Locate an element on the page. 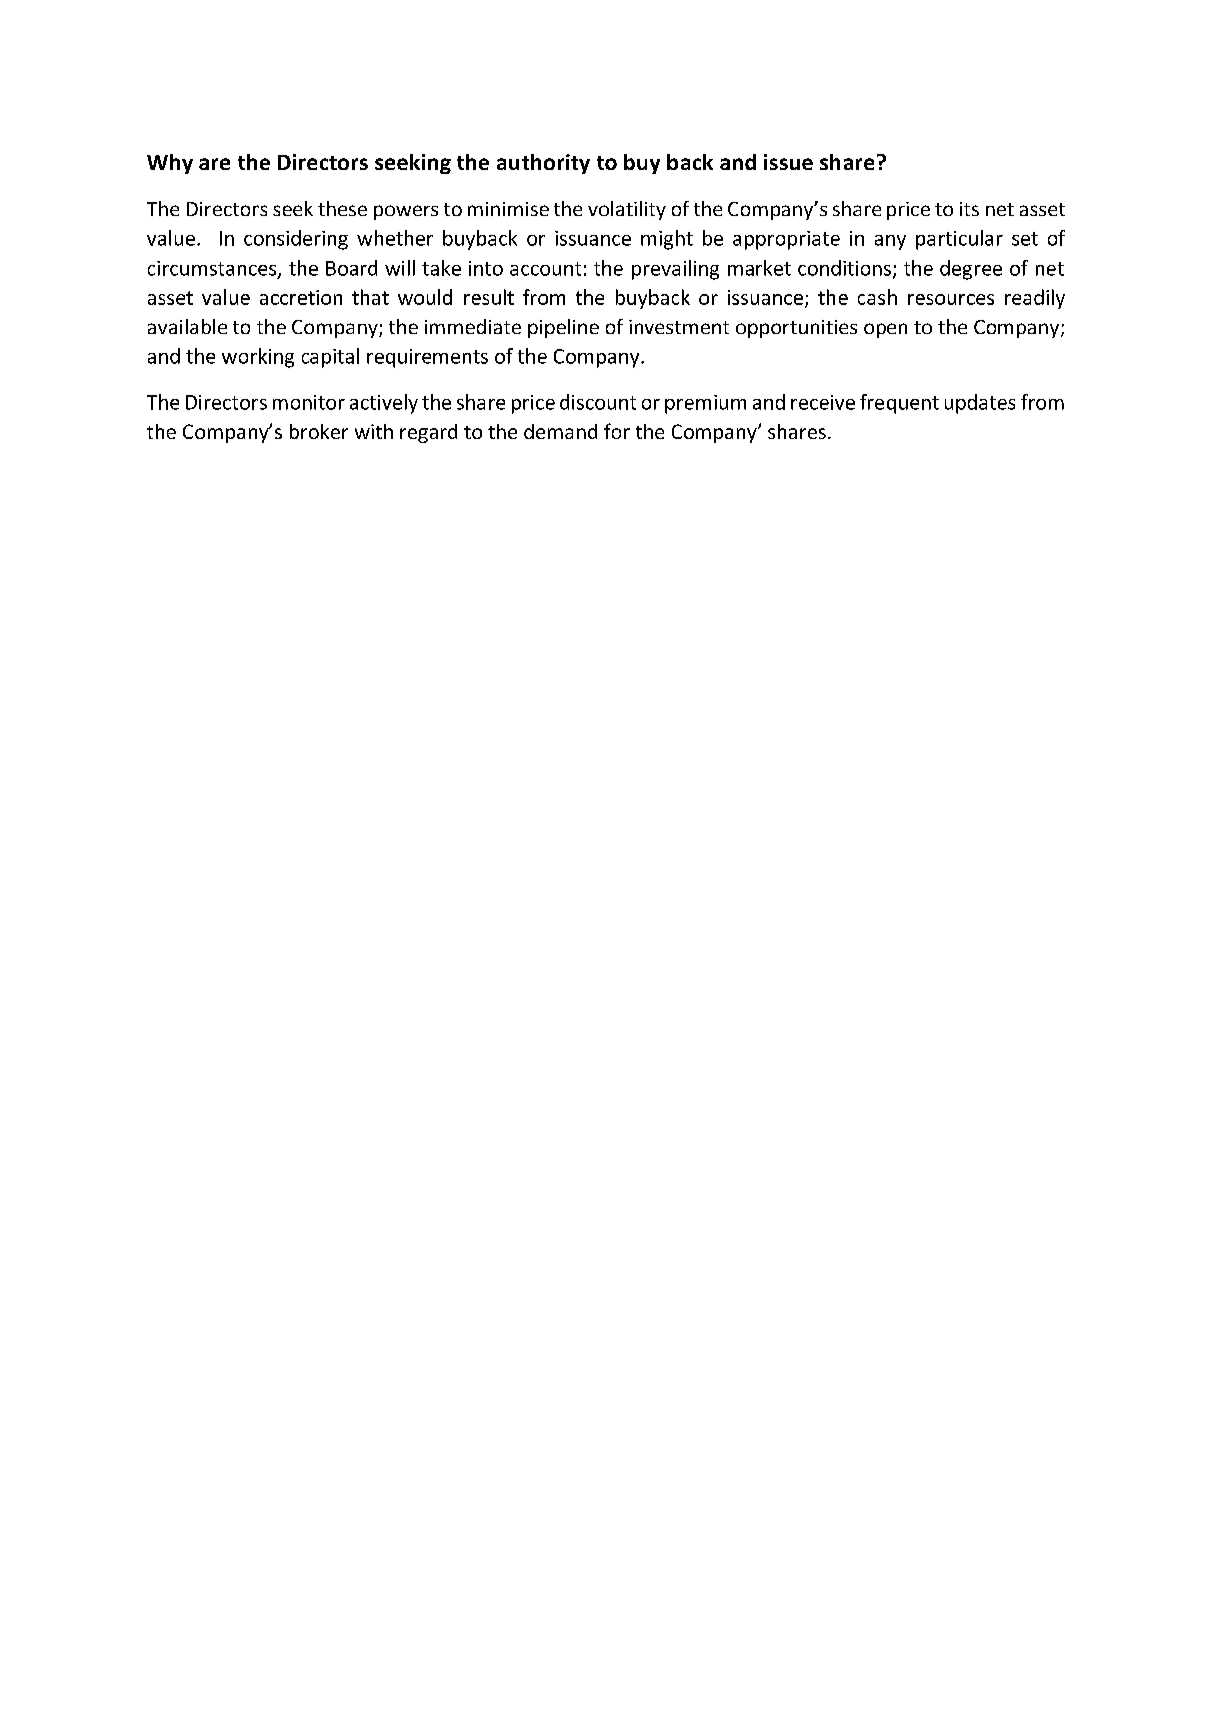  frequent is located at coordinates (899, 404).
